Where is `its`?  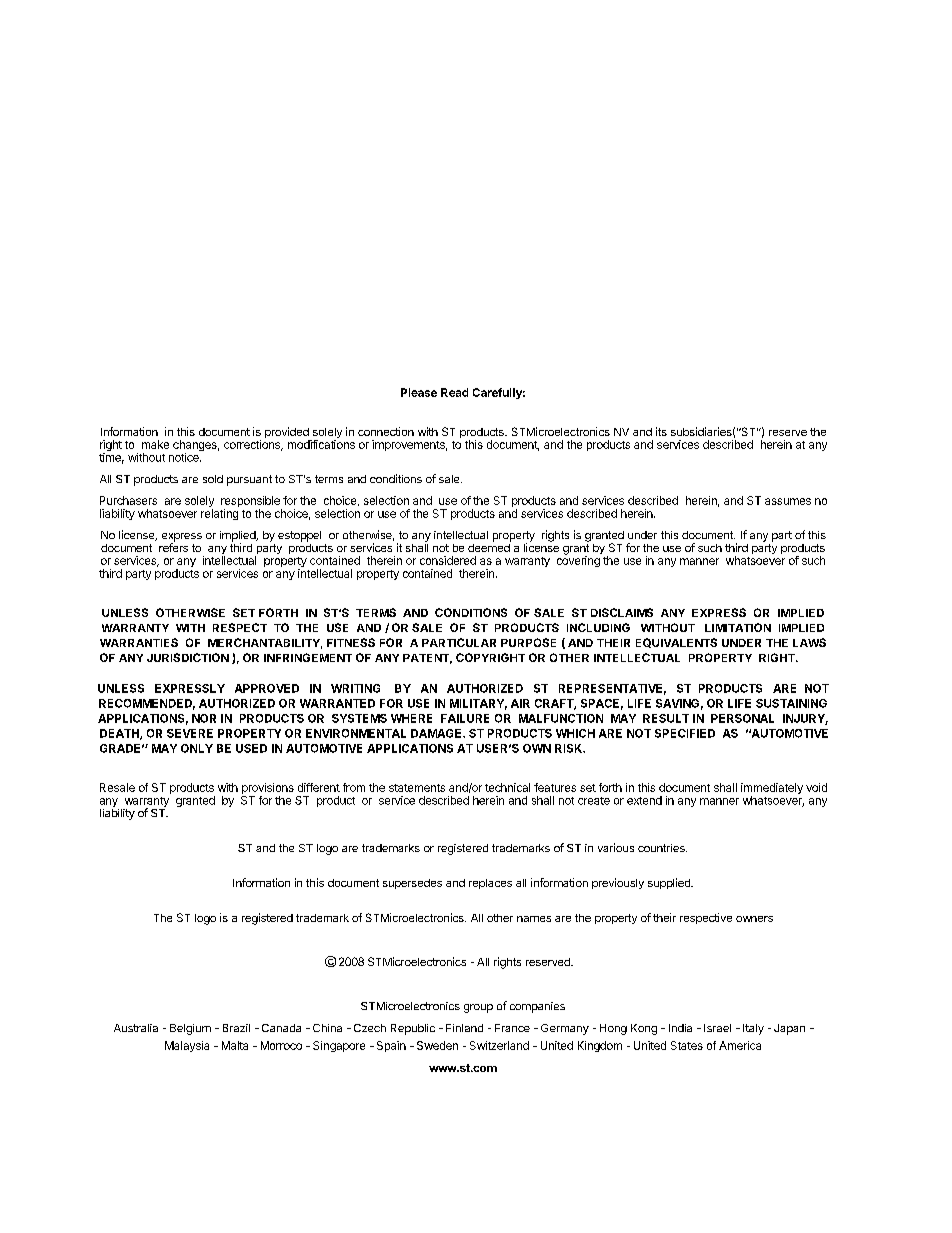 its is located at coordinates (661, 431).
